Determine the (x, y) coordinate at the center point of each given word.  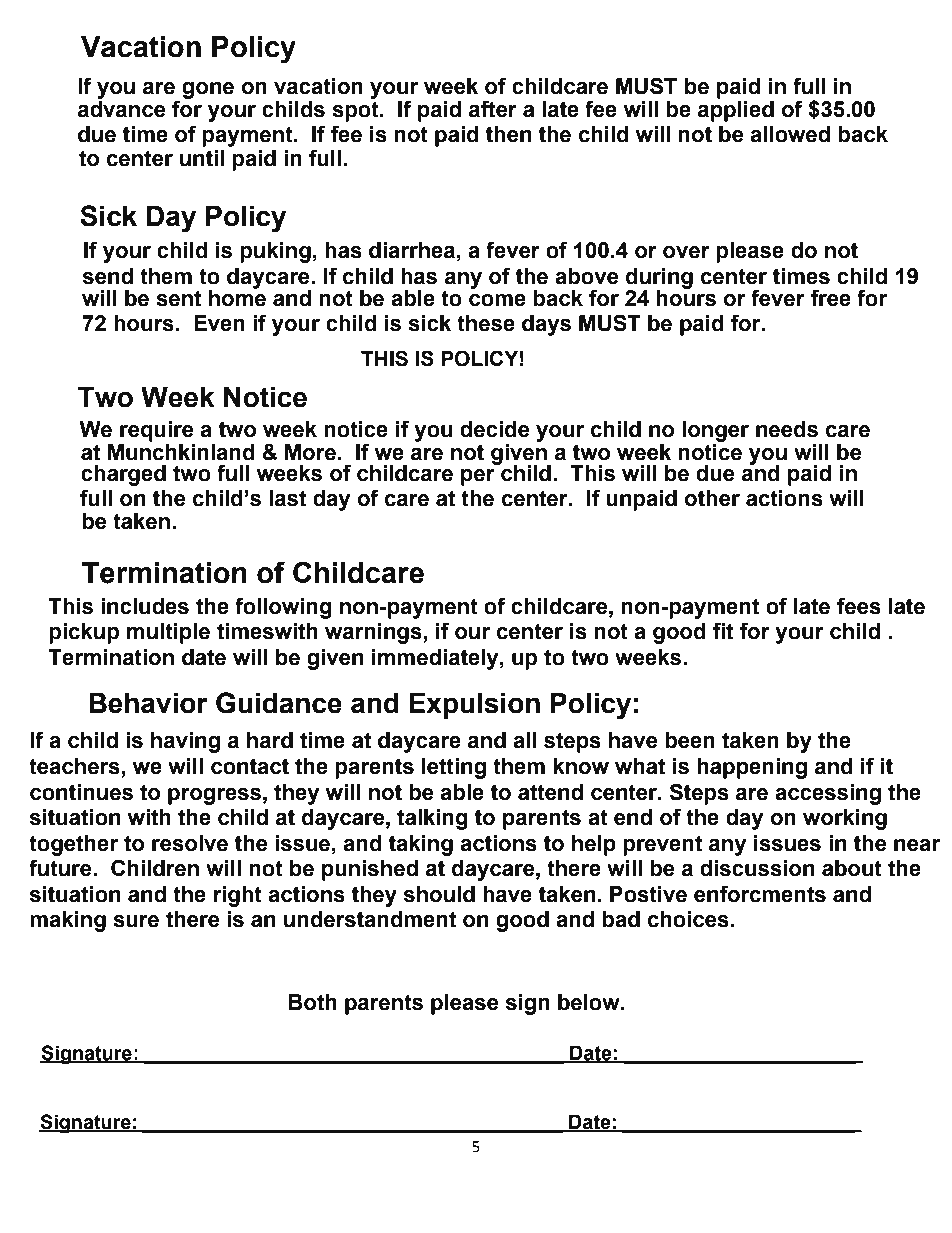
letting (454, 768)
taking (421, 845)
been (690, 740)
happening (752, 768)
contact (250, 766)
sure (136, 921)
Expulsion (474, 706)
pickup (84, 633)
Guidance (279, 703)
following (283, 608)
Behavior (148, 703)
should (439, 894)
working (845, 819)
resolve (190, 843)
